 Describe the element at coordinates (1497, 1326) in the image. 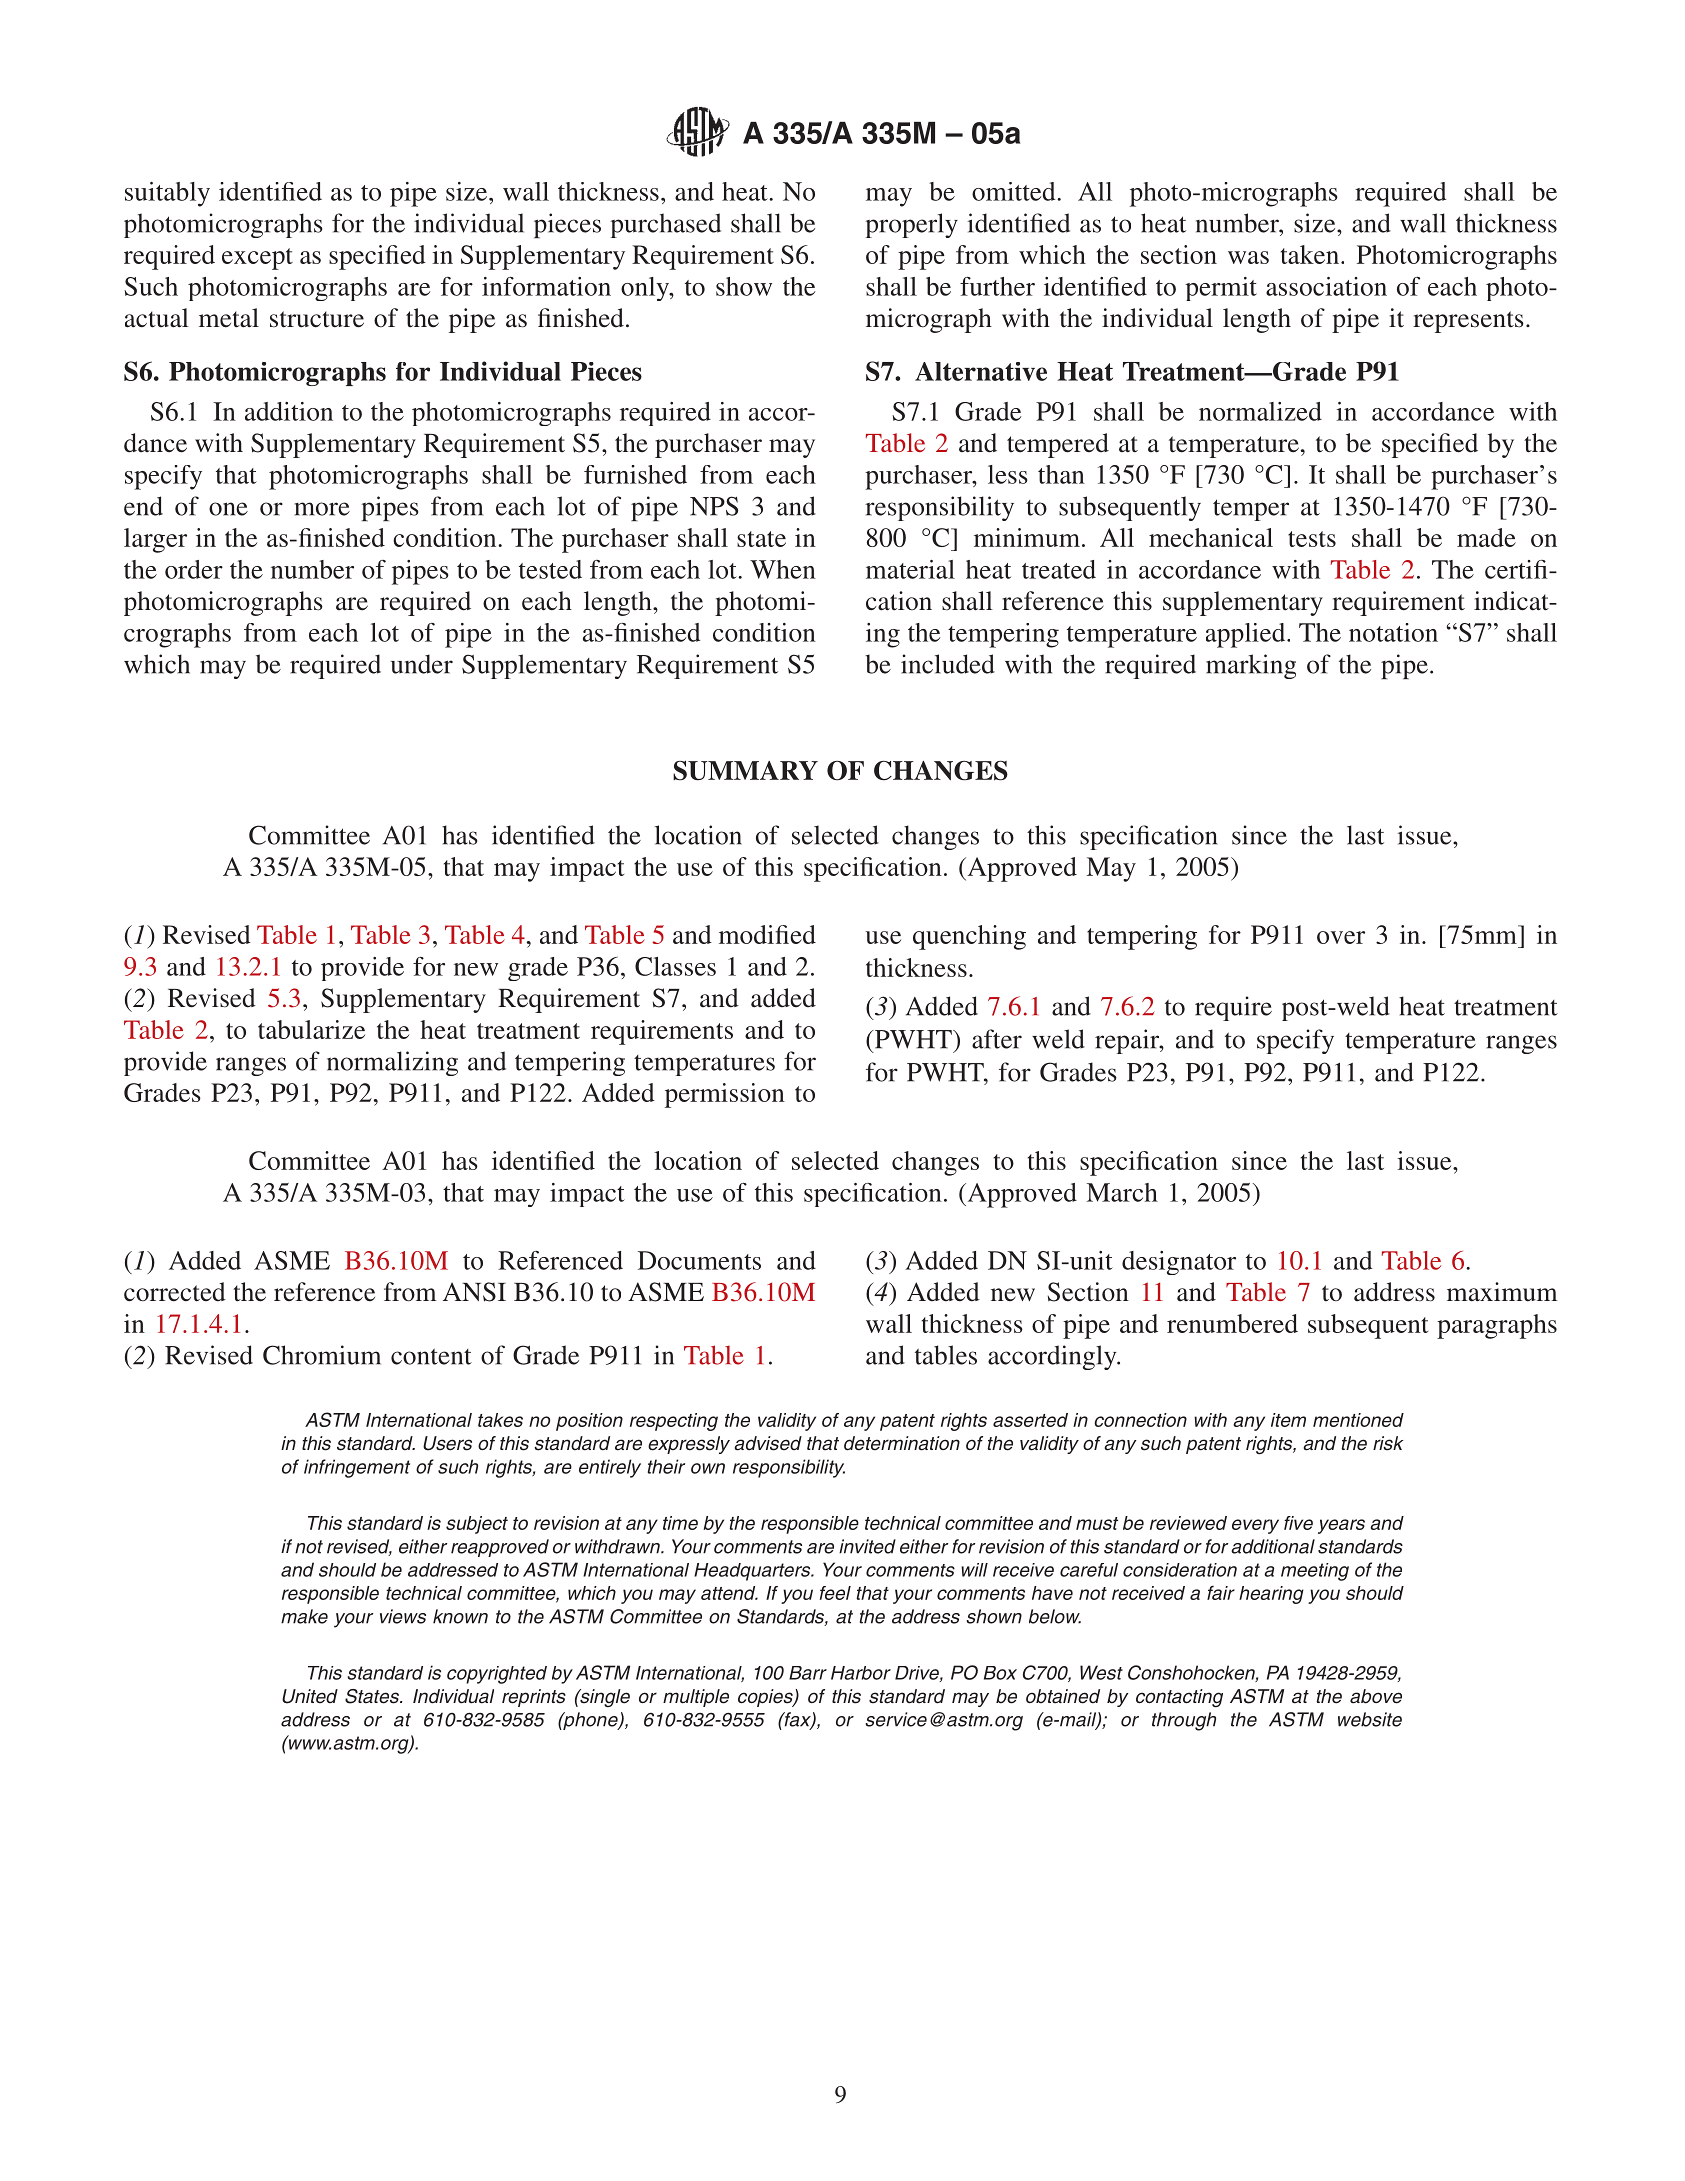

I see `paragraphs` at that location.
